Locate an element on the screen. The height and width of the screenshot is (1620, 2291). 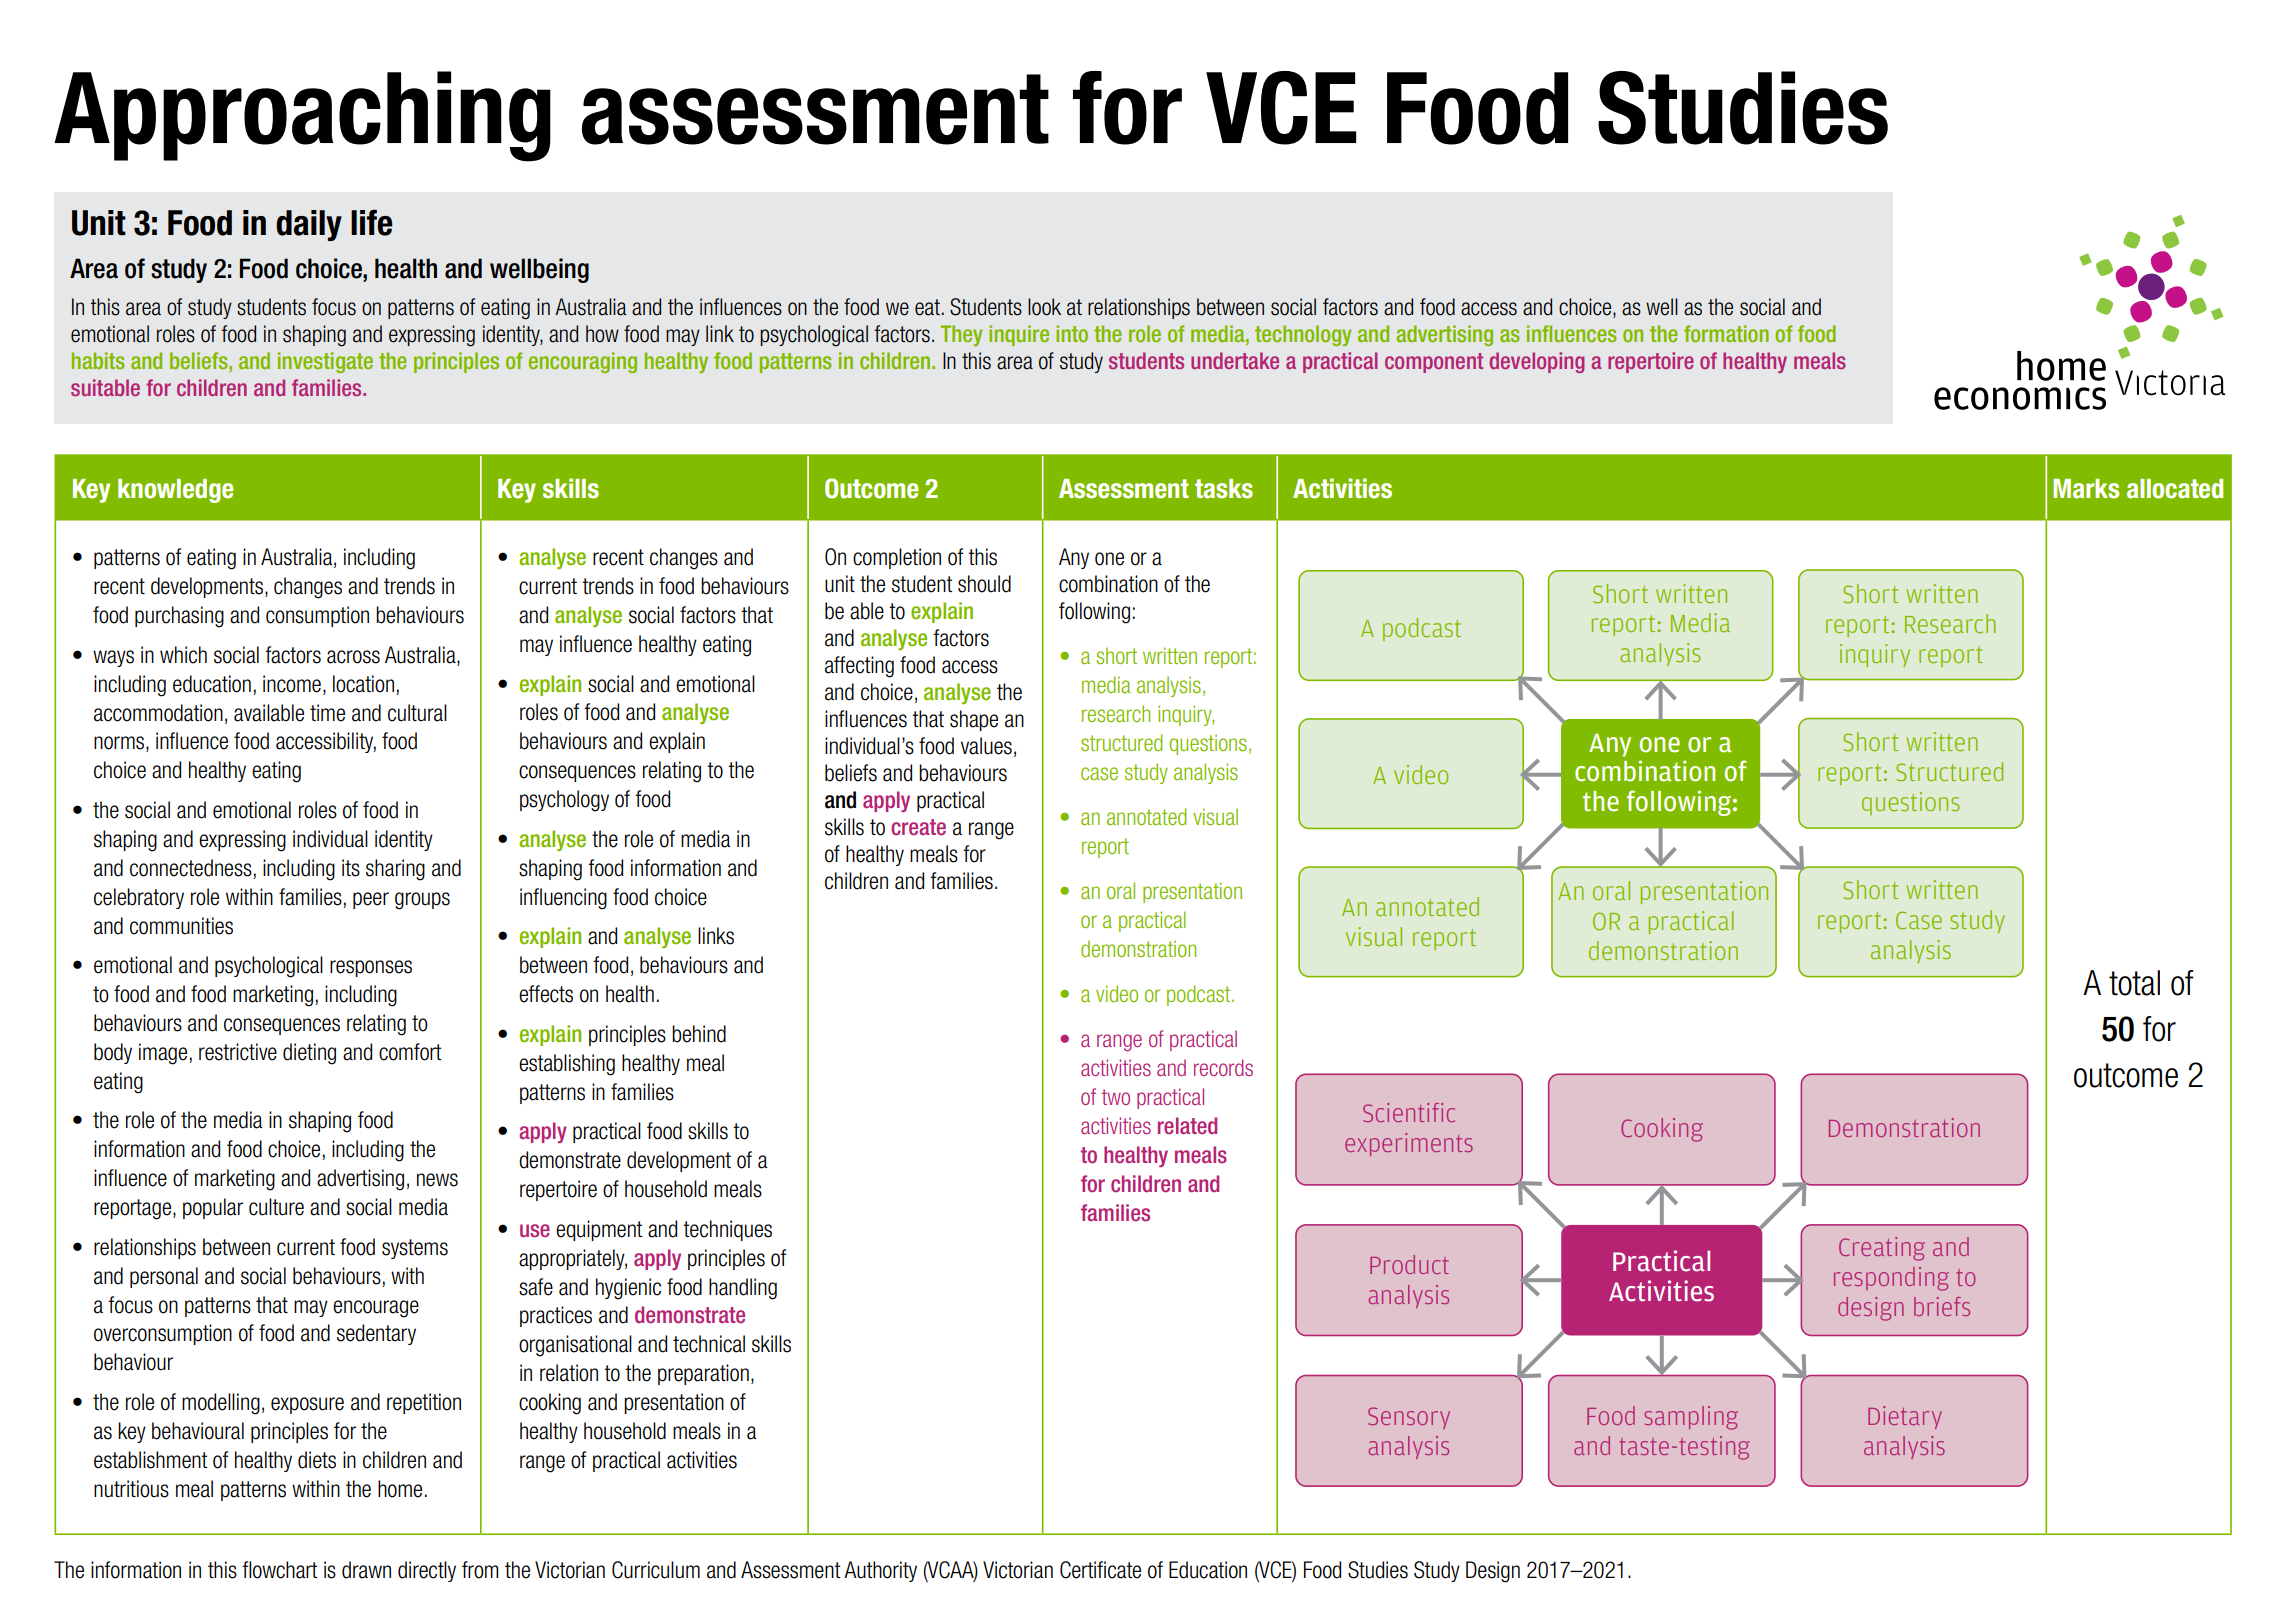
drawn is located at coordinates (366, 1570).
